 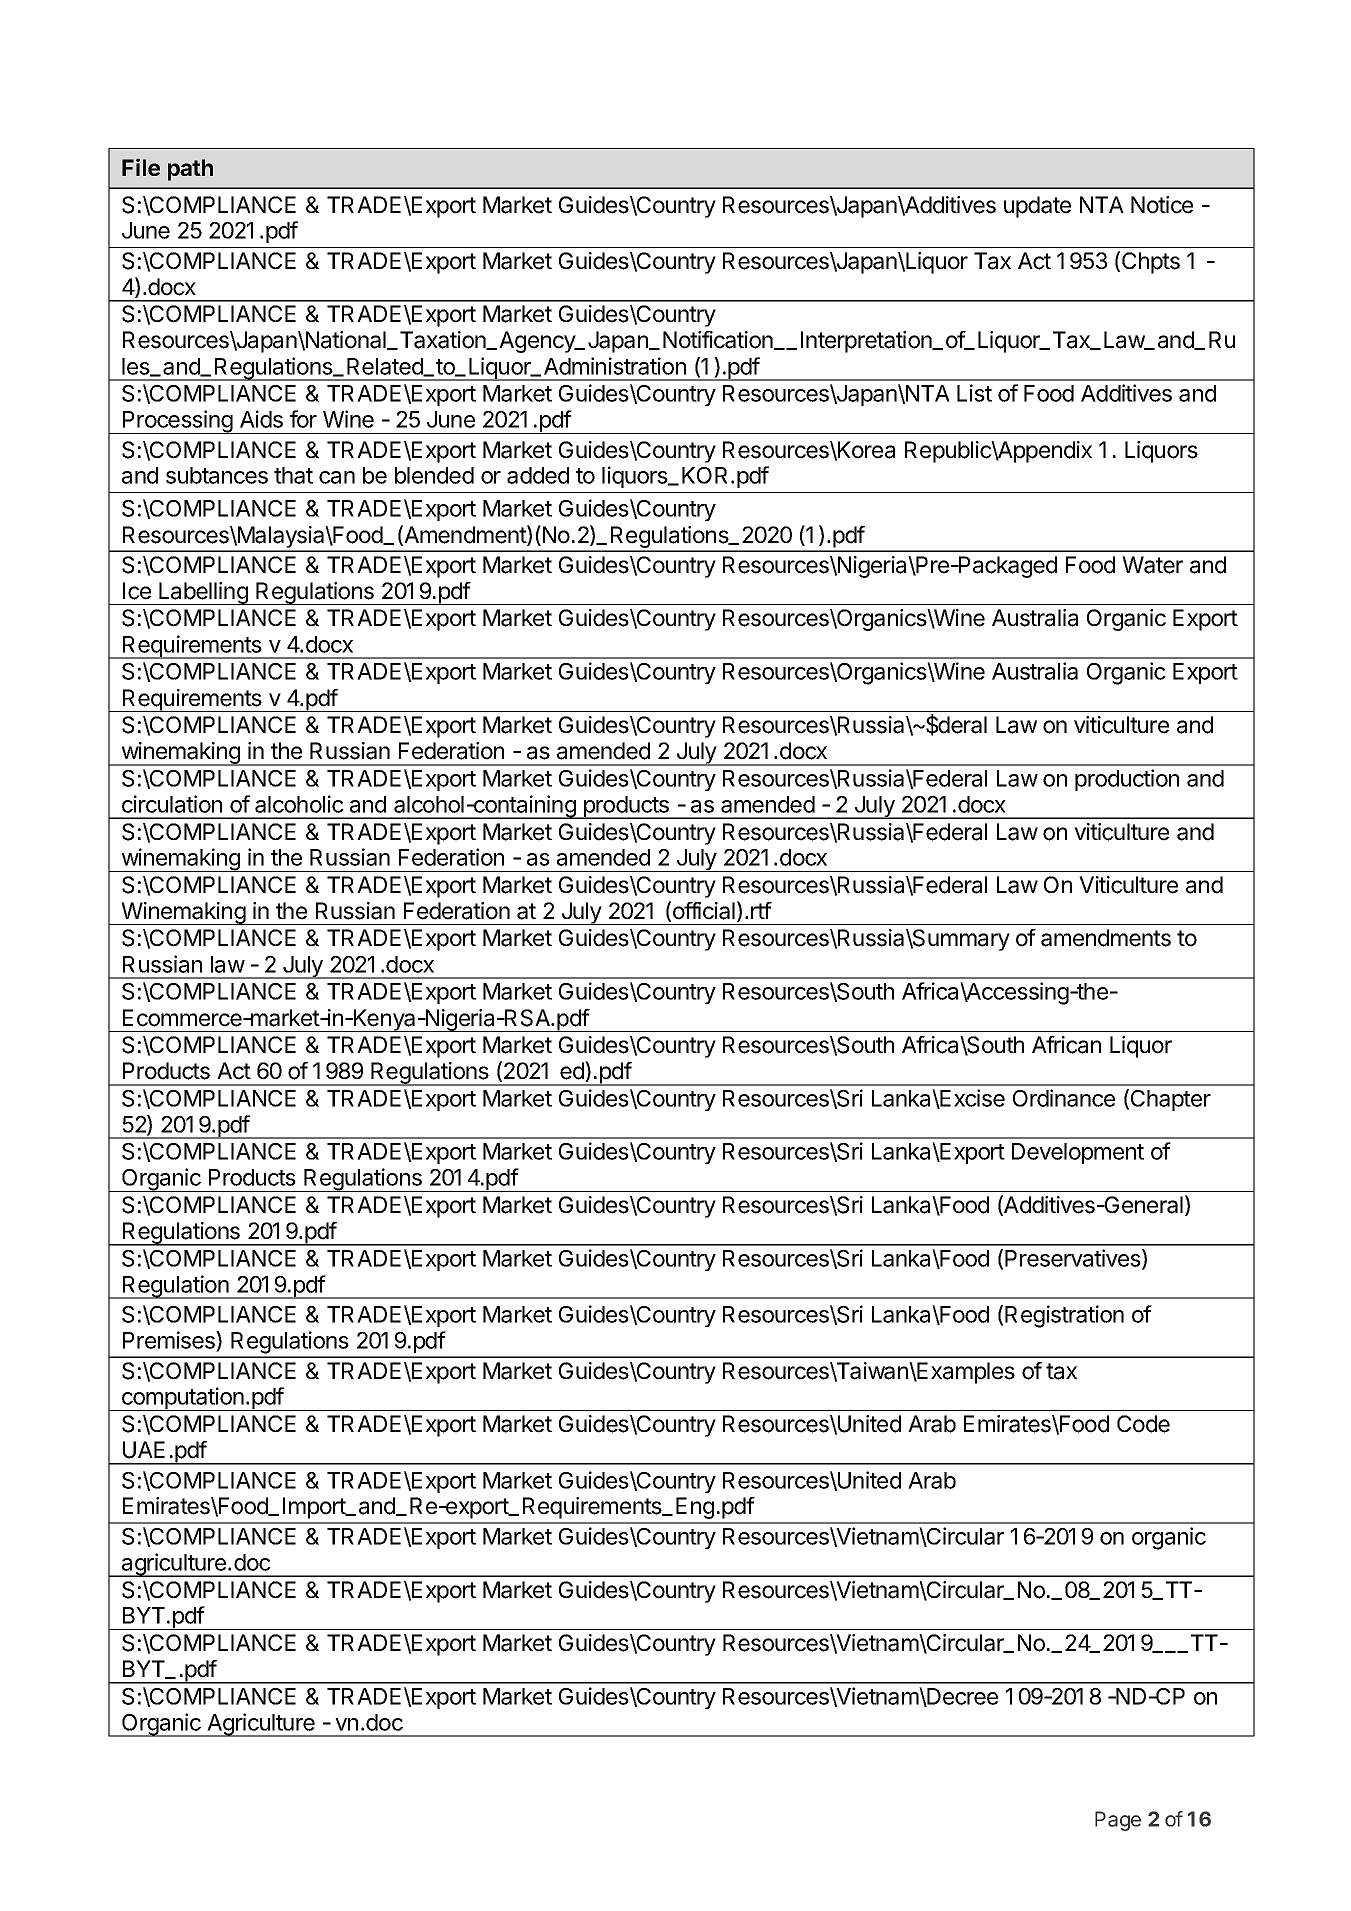 I want to click on added, so click(x=538, y=475).
